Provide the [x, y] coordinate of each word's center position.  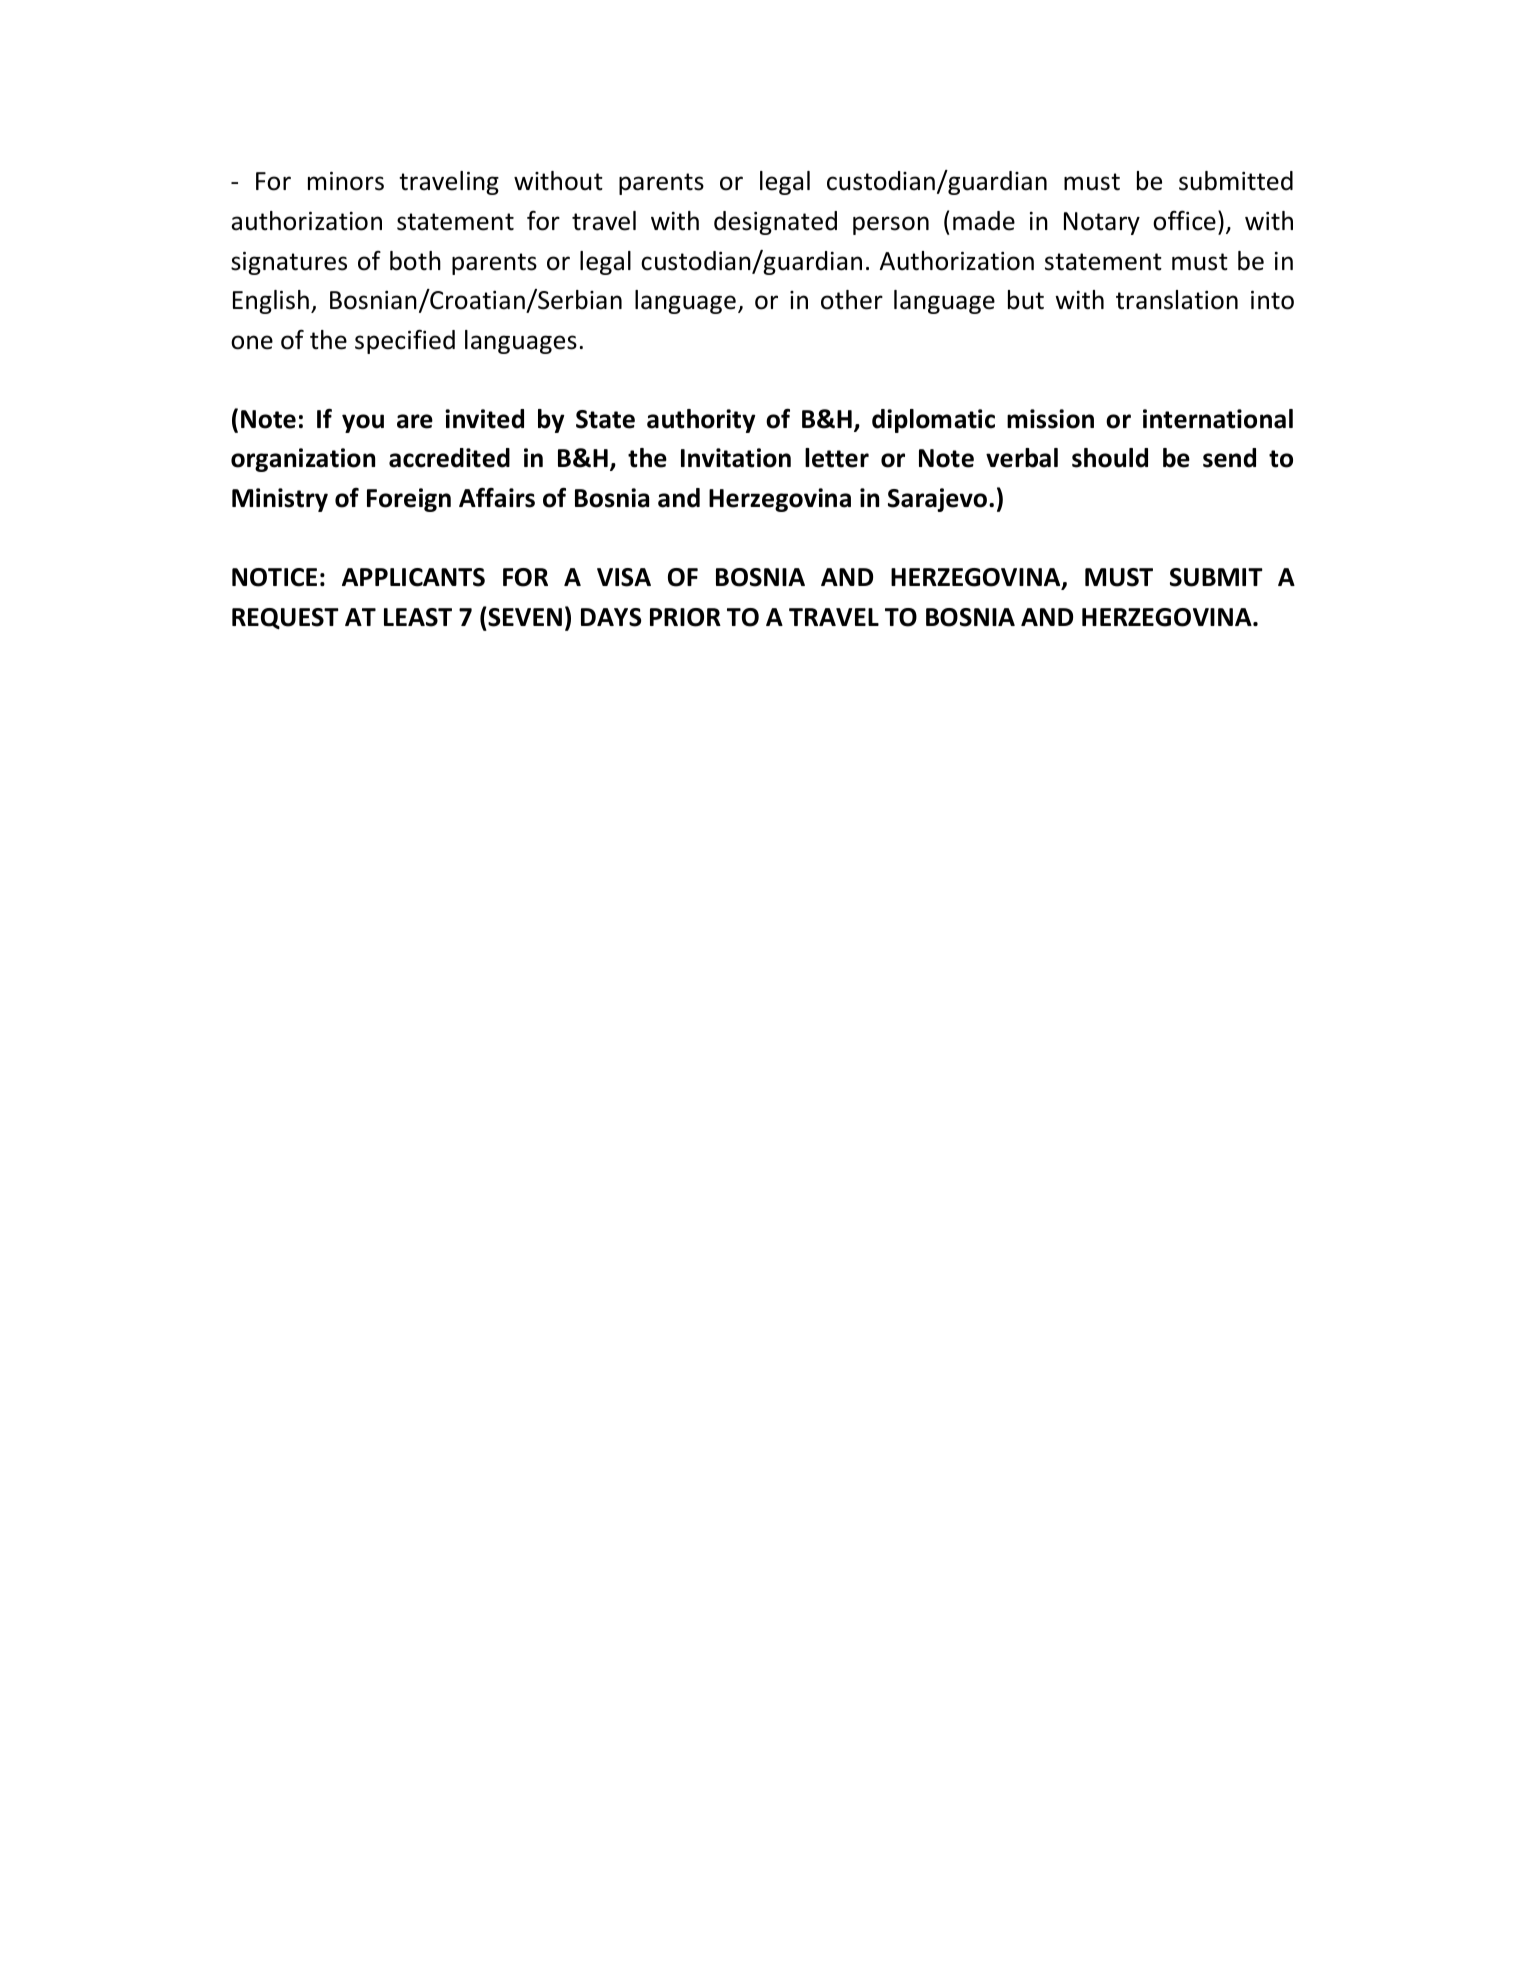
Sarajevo [939, 500]
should [1110, 458]
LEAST [418, 617]
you [363, 423]
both [415, 261]
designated [775, 223]
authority [701, 421]
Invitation [736, 458]
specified [405, 341]
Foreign [409, 500]
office [1184, 220]
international [1218, 419]
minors [346, 181]
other [852, 300]
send [1229, 458]
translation [1177, 300]
